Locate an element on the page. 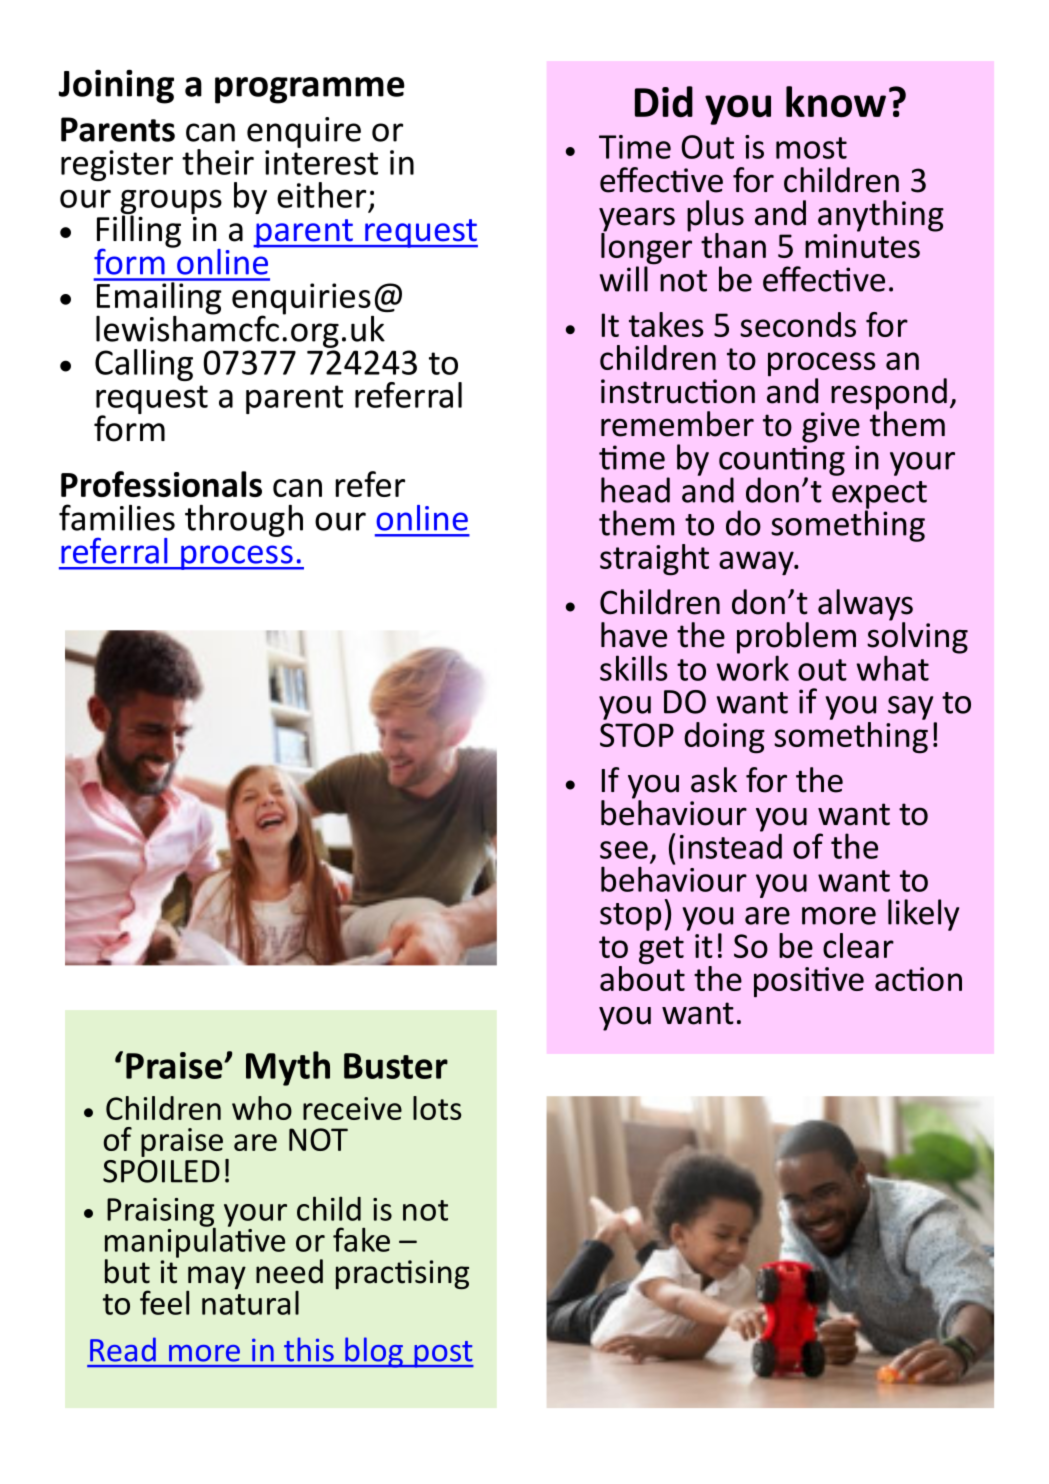  skills is located at coordinates (634, 668).
